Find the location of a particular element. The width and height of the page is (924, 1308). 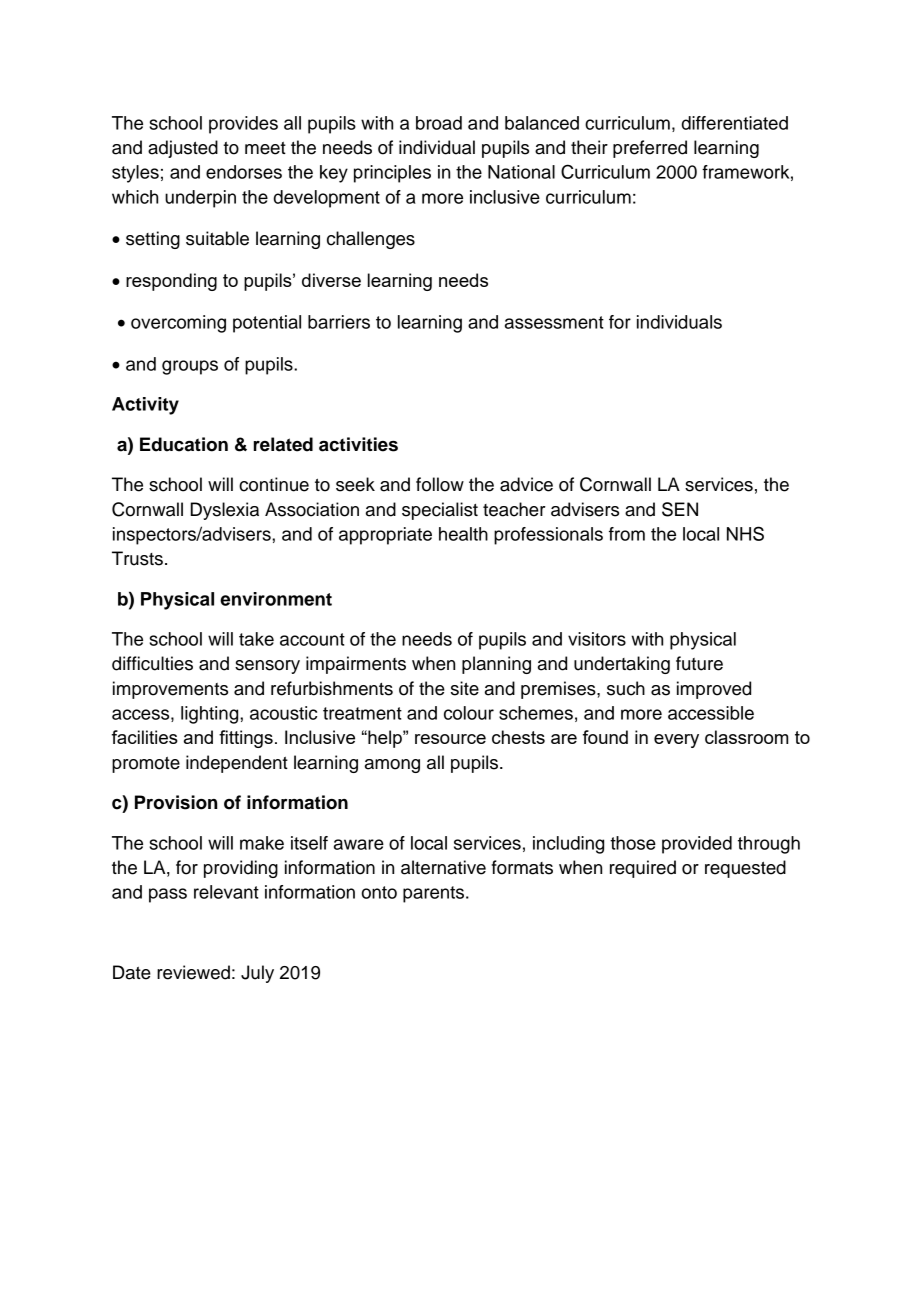

NHS is located at coordinates (745, 533).
